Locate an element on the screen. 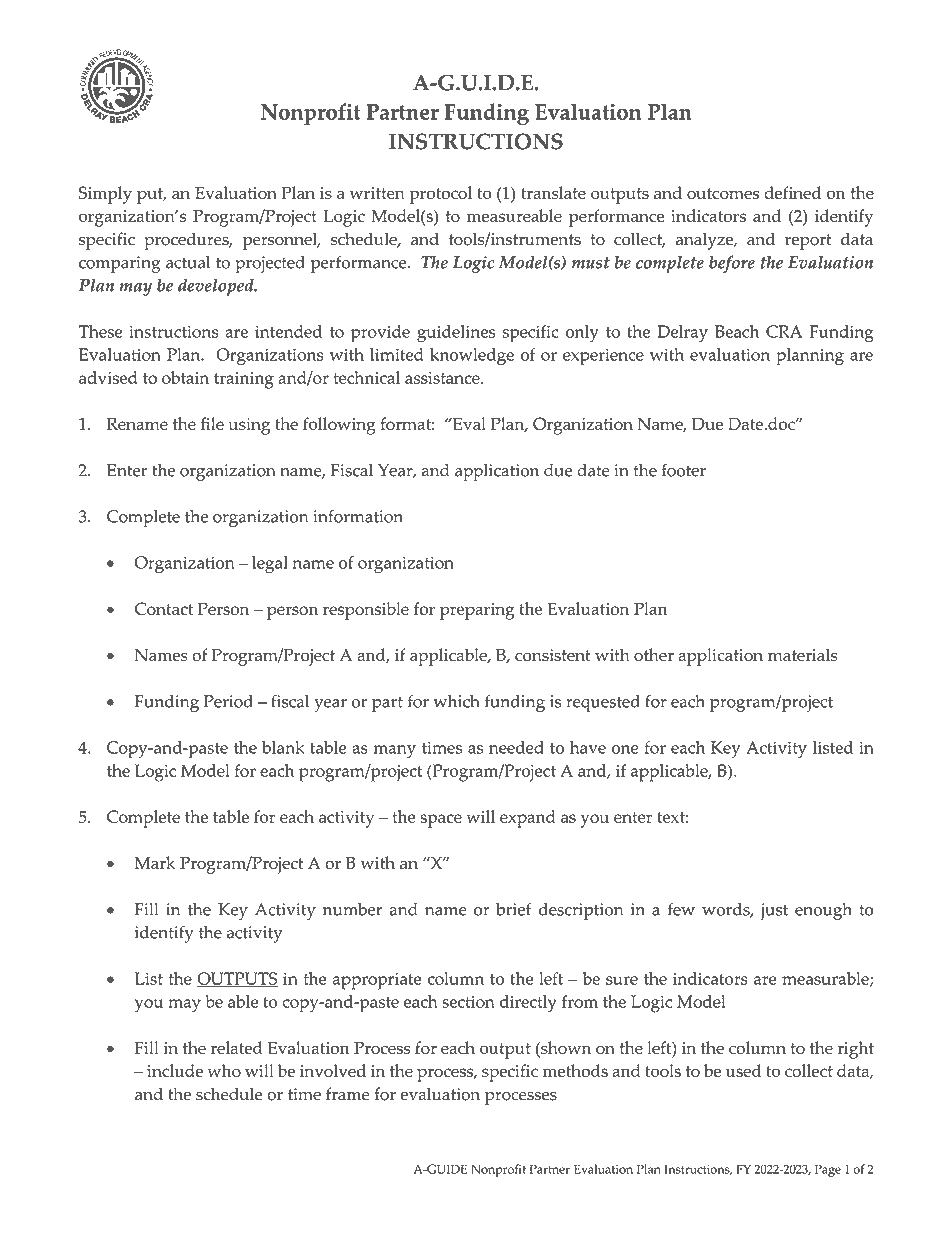 This screenshot has height=1233, width=952. include is located at coordinates (175, 1070).
